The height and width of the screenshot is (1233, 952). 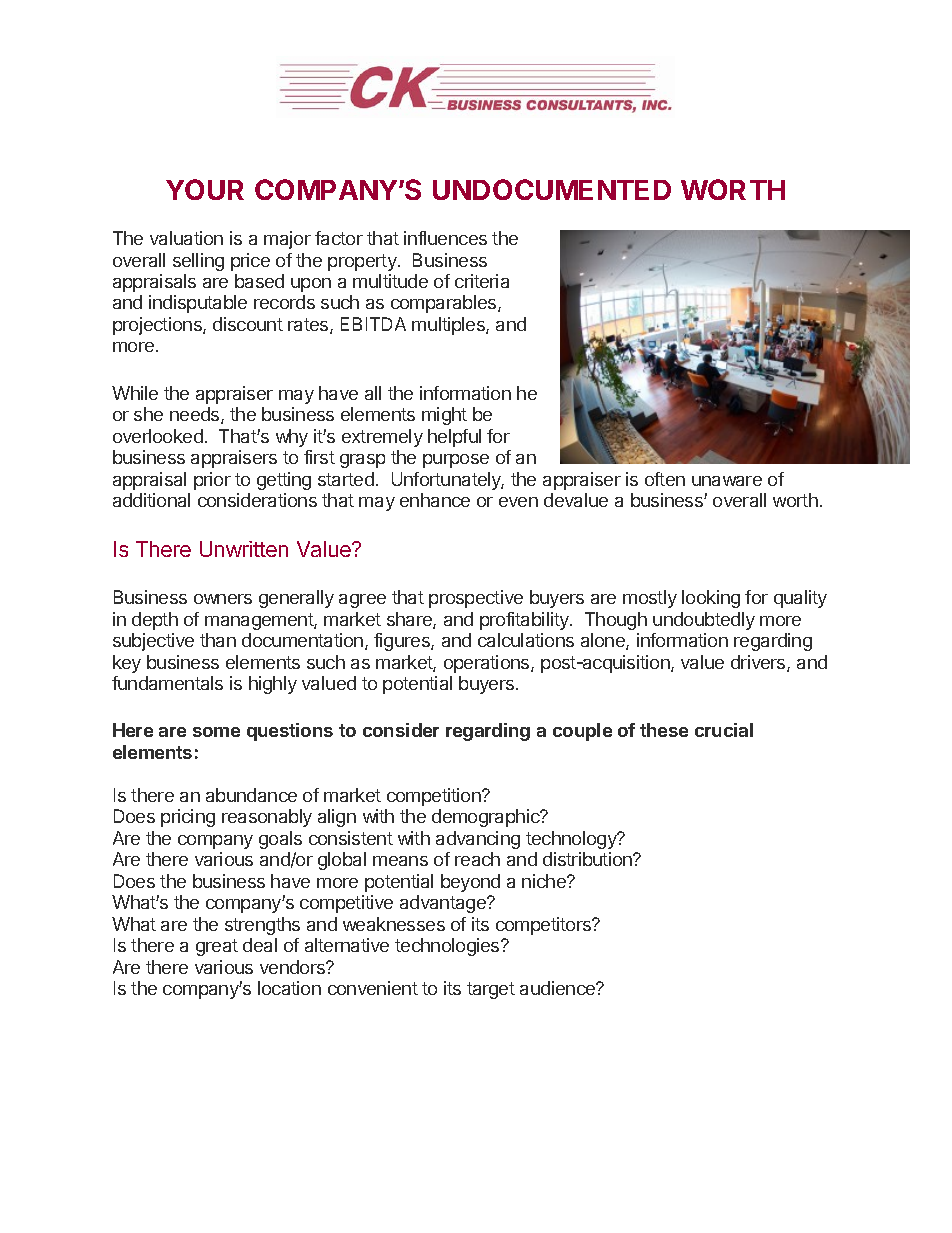 I want to click on prior, so click(x=212, y=481).
